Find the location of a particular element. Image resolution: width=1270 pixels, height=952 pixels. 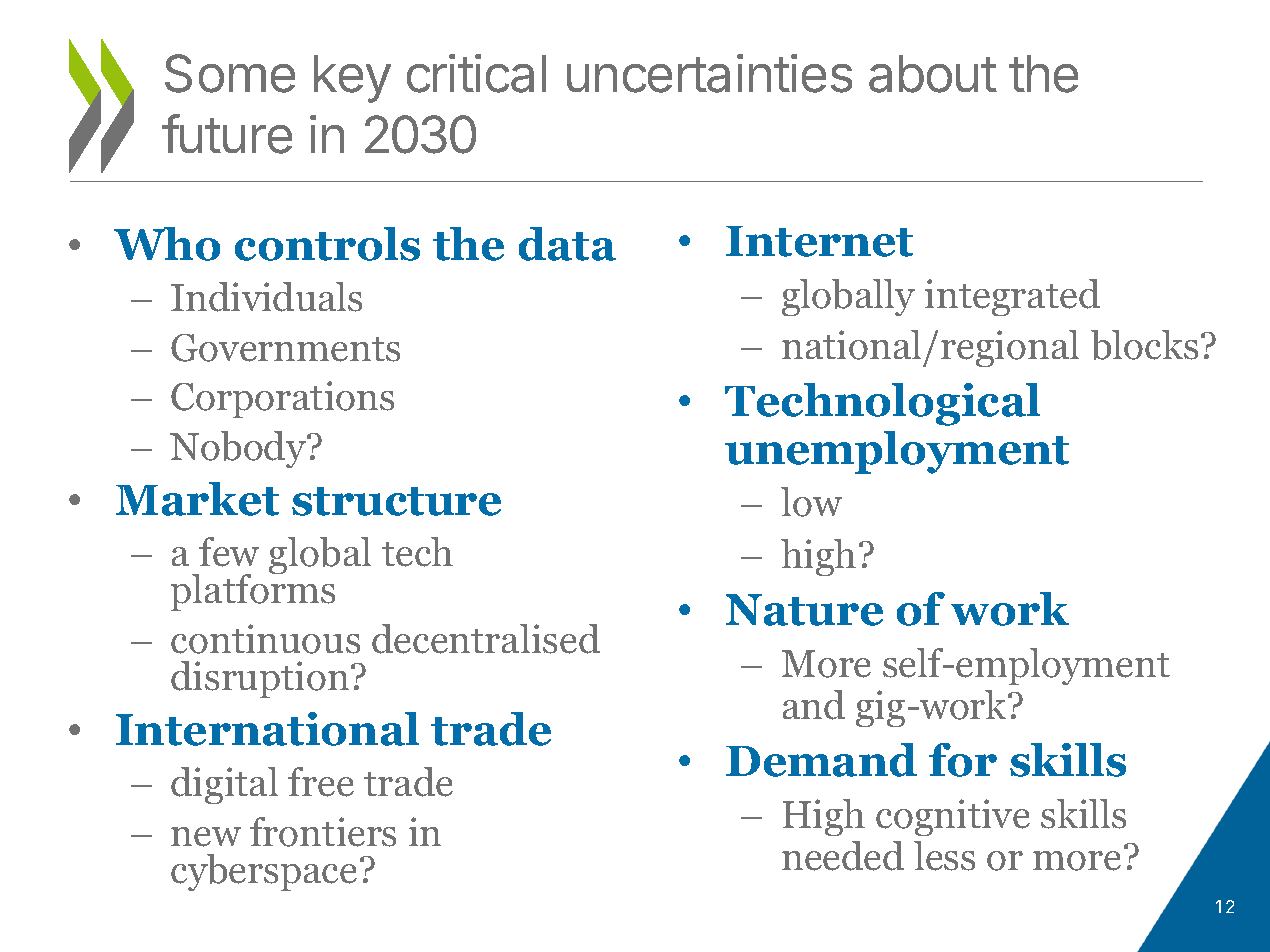

frontiers is located at coordinates (323, 832).
